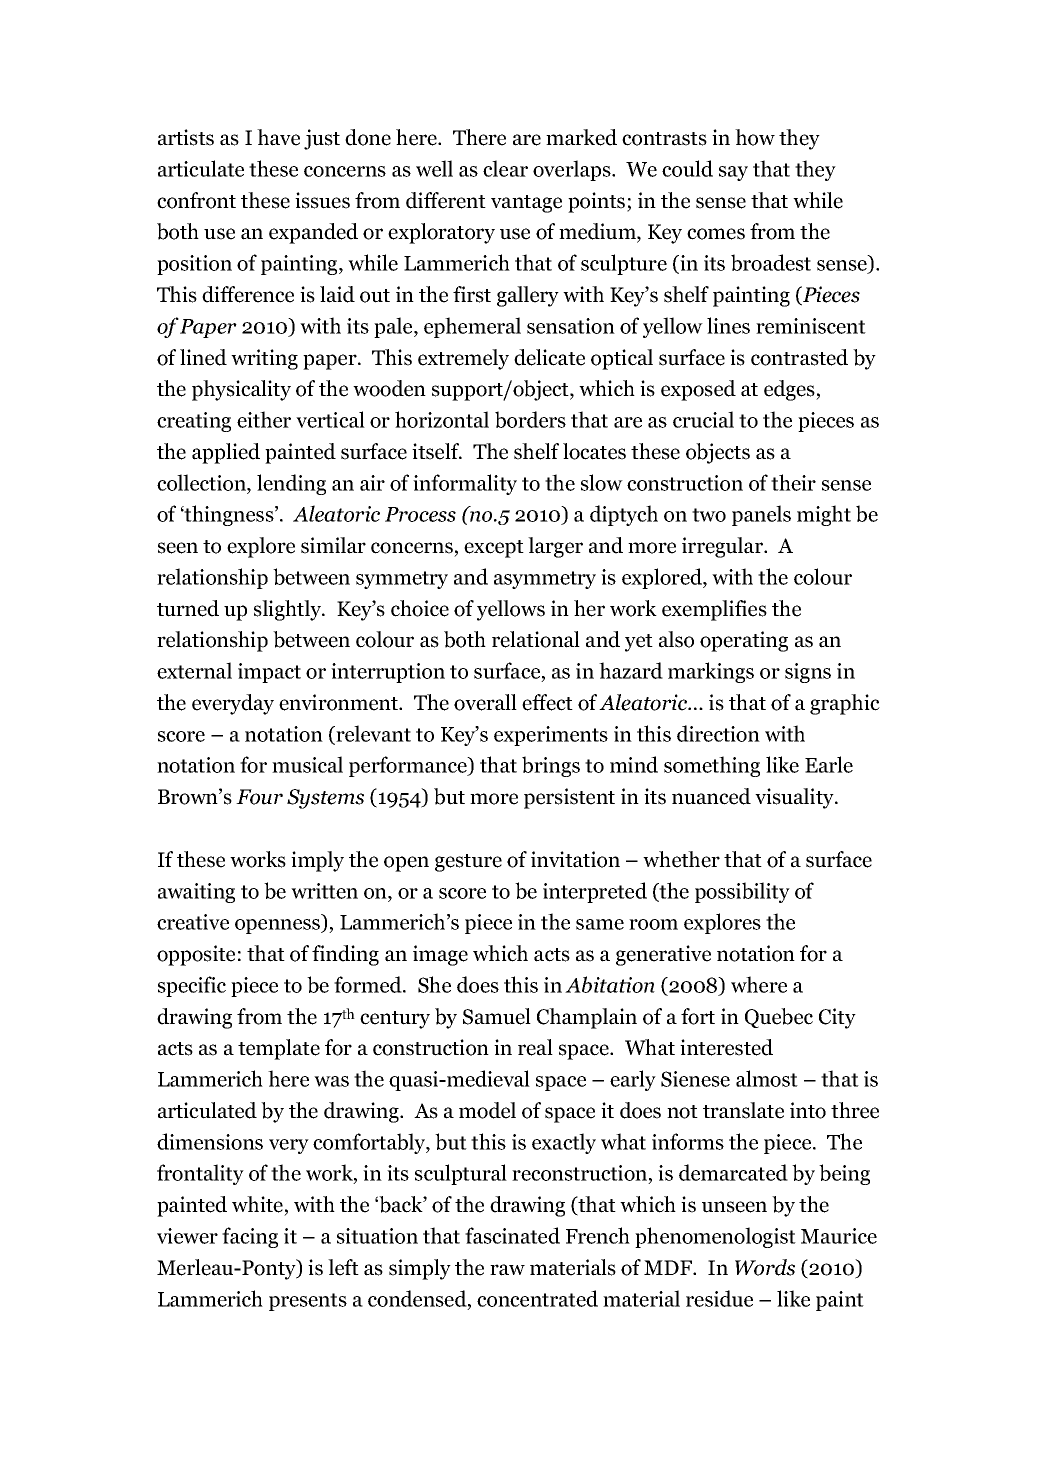 The height and width of the screenshot is (1468, 1038). I want to click on either, so click(264, 419).
